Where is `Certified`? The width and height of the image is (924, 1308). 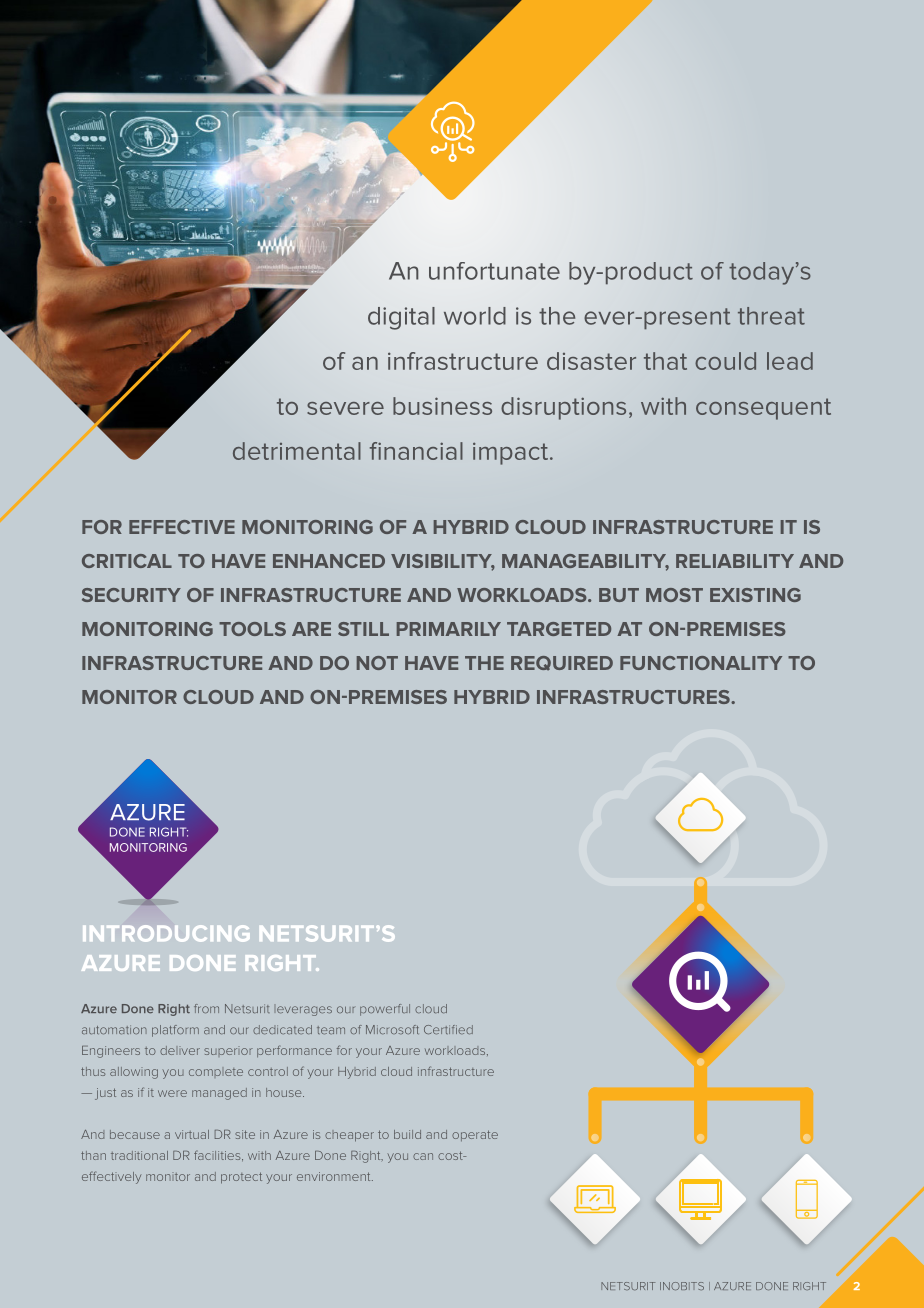
Certified is located at coordinates (448, 1029).
